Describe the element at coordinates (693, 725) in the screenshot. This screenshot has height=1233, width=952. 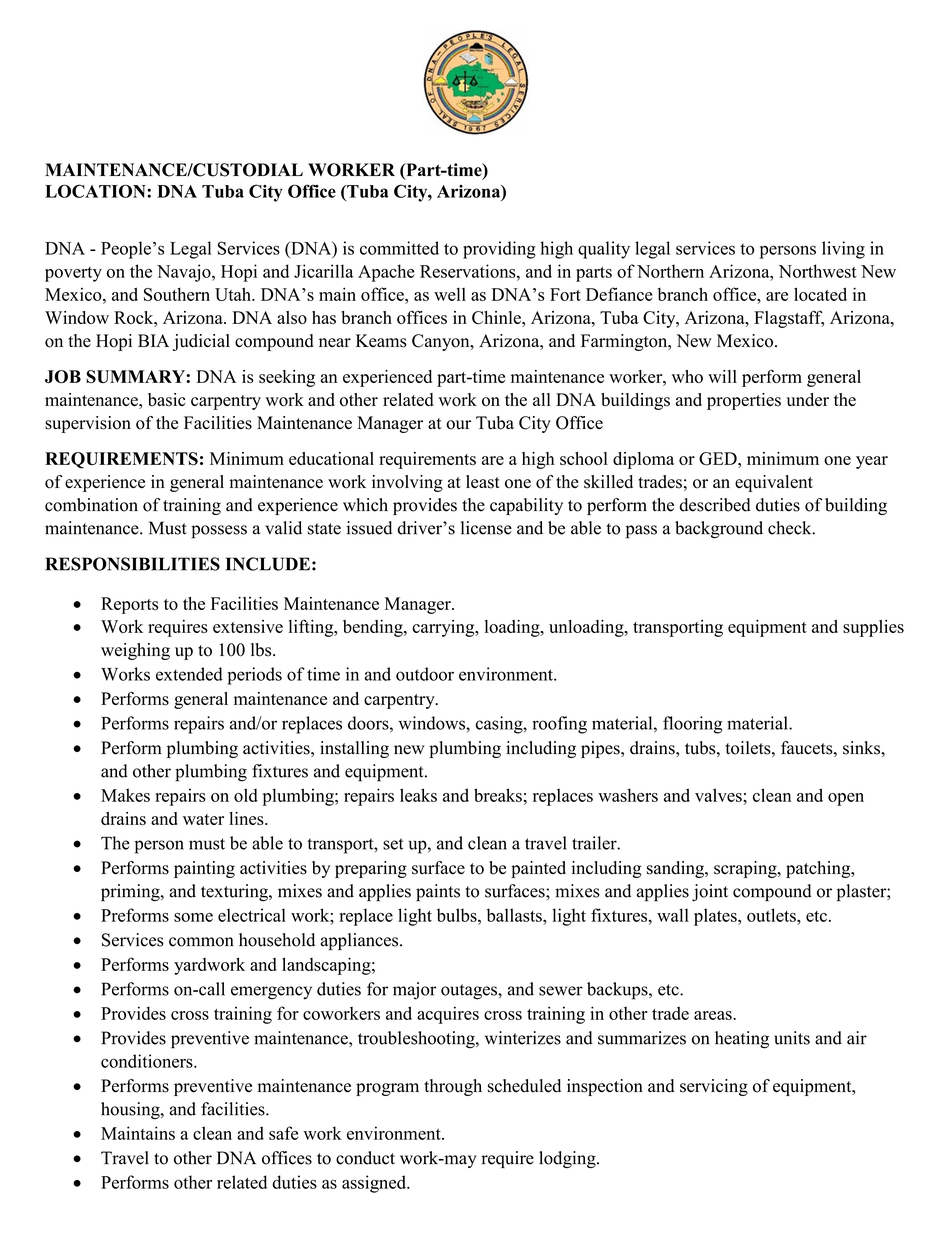
I see `flooring` at that location.
